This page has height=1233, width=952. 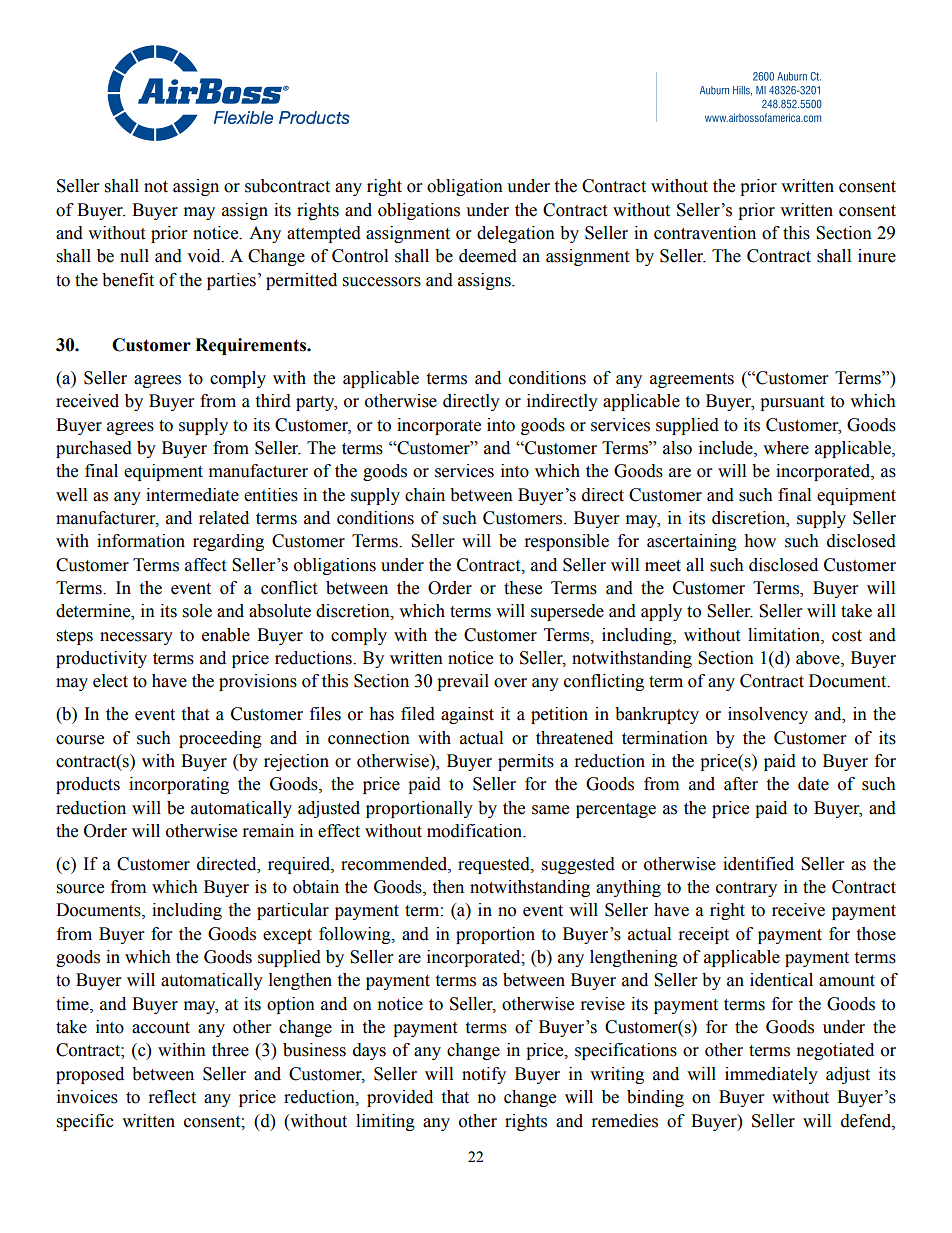 What do you see at coordinates (768, 715) in the page?
I see `insolvency` at bounding box center [768, 715].
